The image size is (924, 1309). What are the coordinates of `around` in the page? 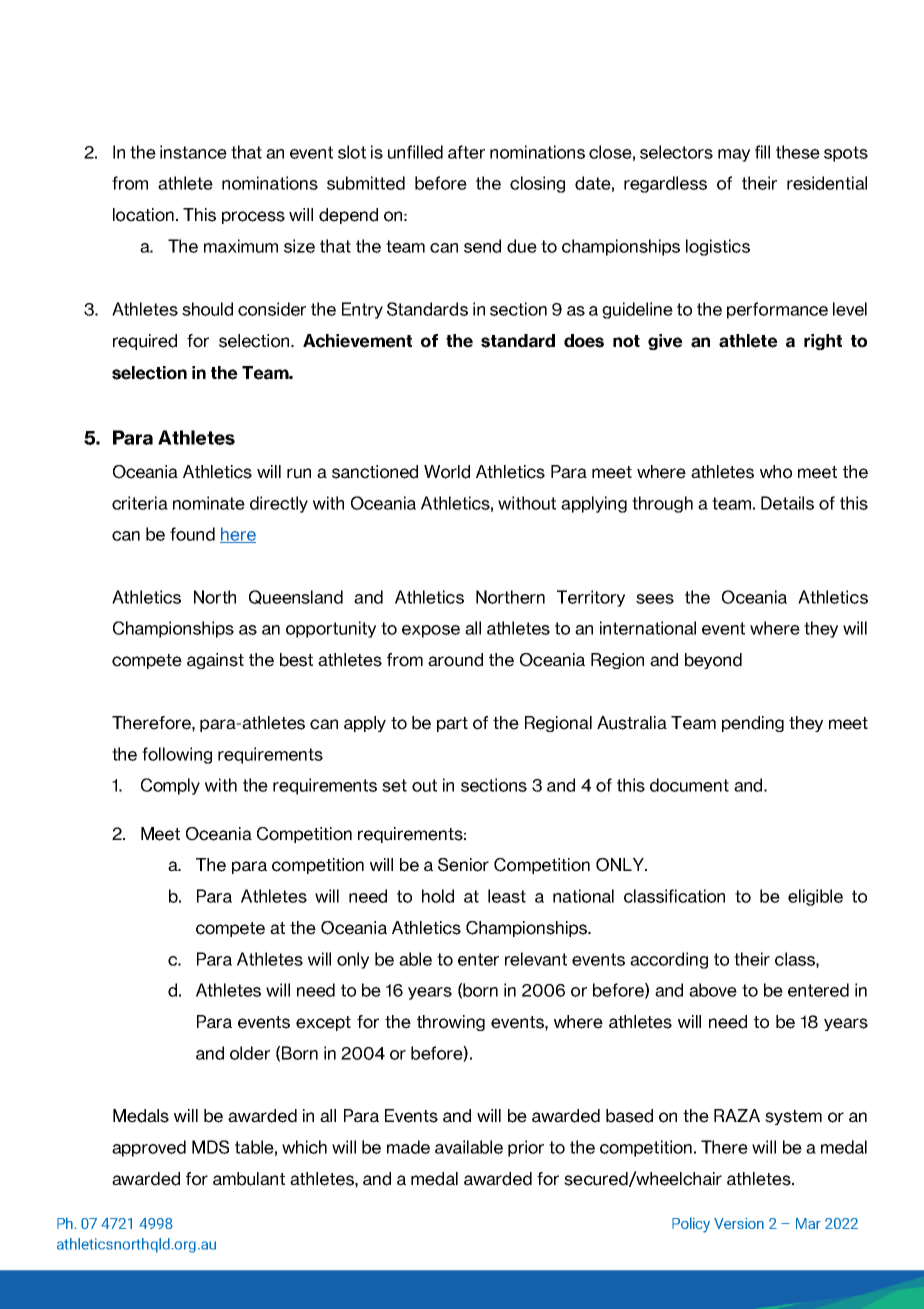 It's located at (455, 660).
